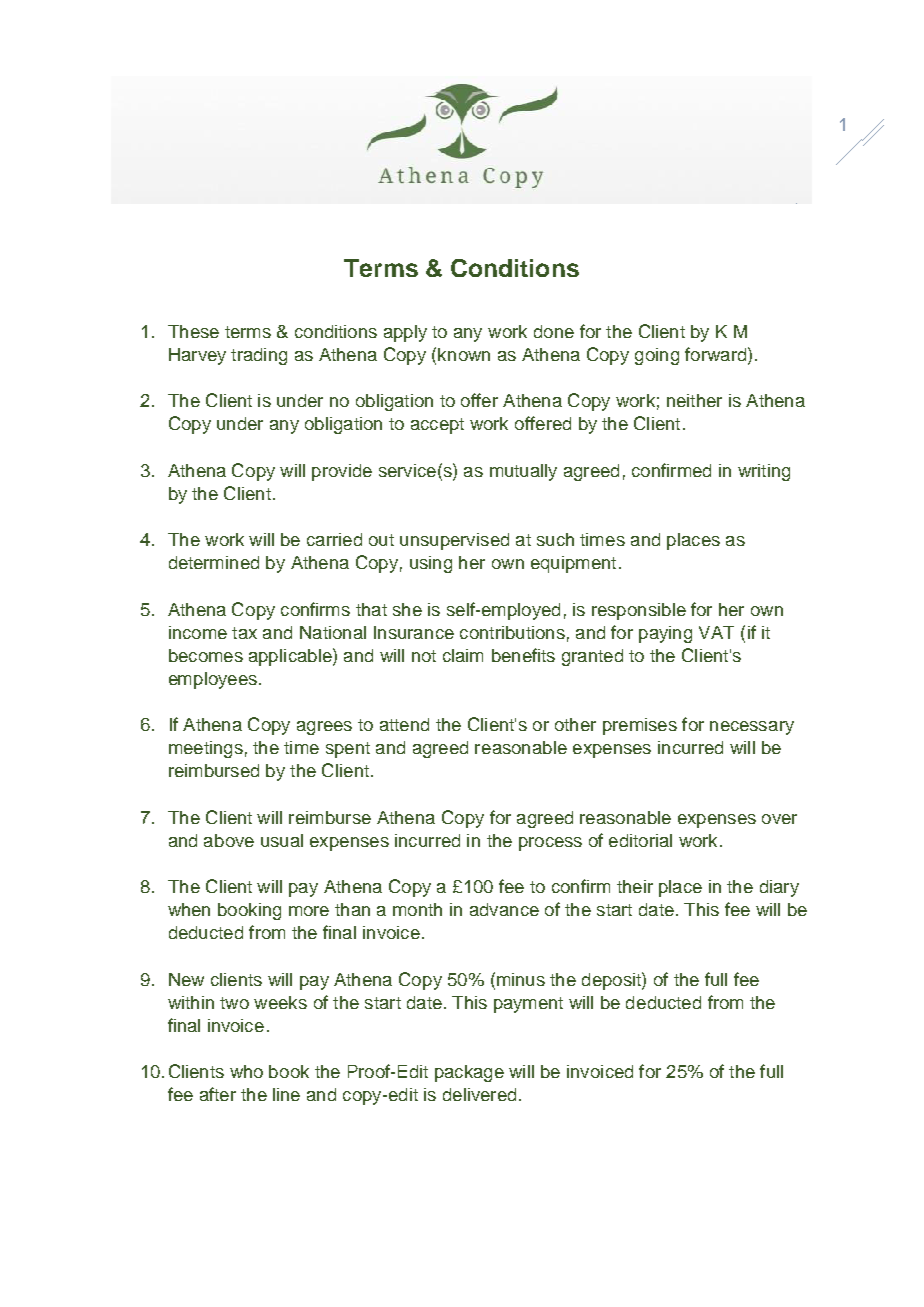 The image size is (924, 1307). Describe the element at coordinates (259, 356) in the image. I see `trading` at that location.
